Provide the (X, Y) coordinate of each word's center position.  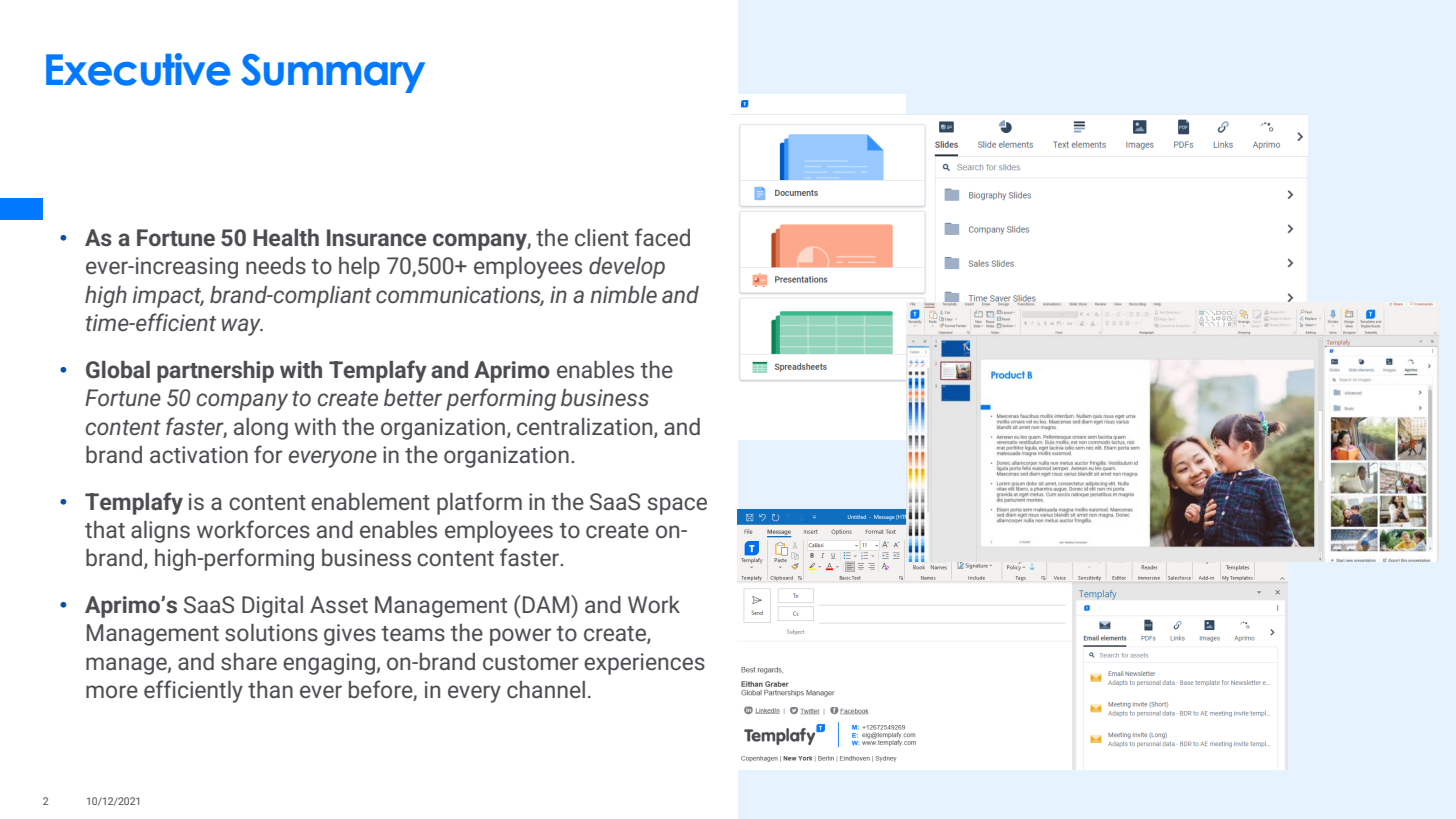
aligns (160, 532)
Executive (138, 69)
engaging (329, 664)
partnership (215, 372)
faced (662, 237)
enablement (370, 501)
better (413, 397)
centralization (586, 427)
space (677, 506)
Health (286, 237)
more (112, 691)
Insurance (376, 238)
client (602, 237)
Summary (333, 73)
